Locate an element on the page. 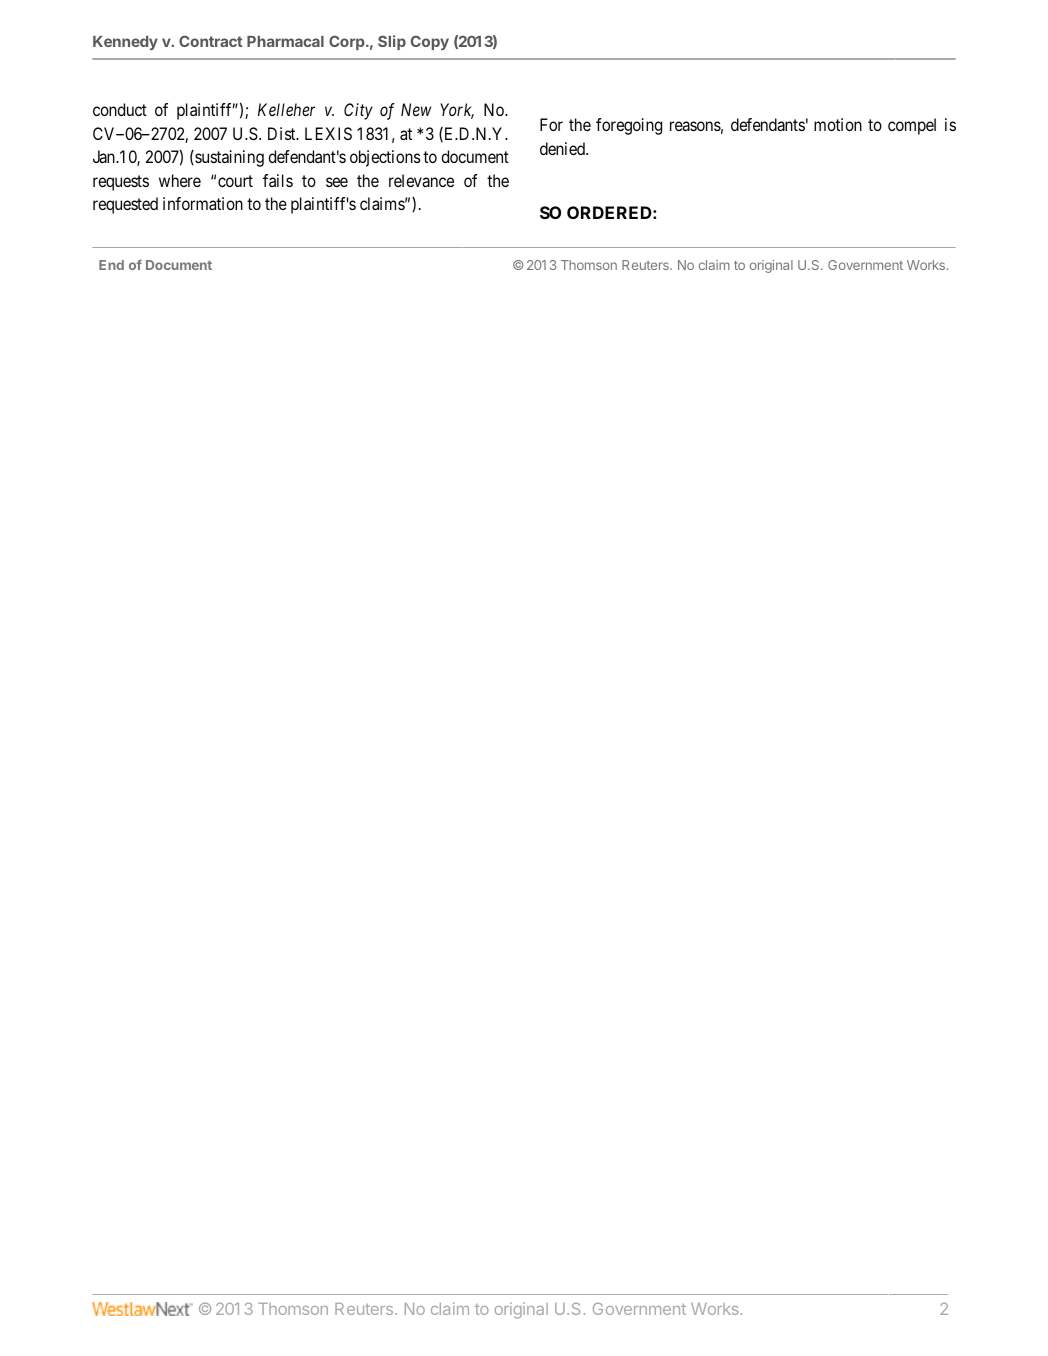 The image size is (1048, 1356). sustaining is located at coordinates (228, 158).
